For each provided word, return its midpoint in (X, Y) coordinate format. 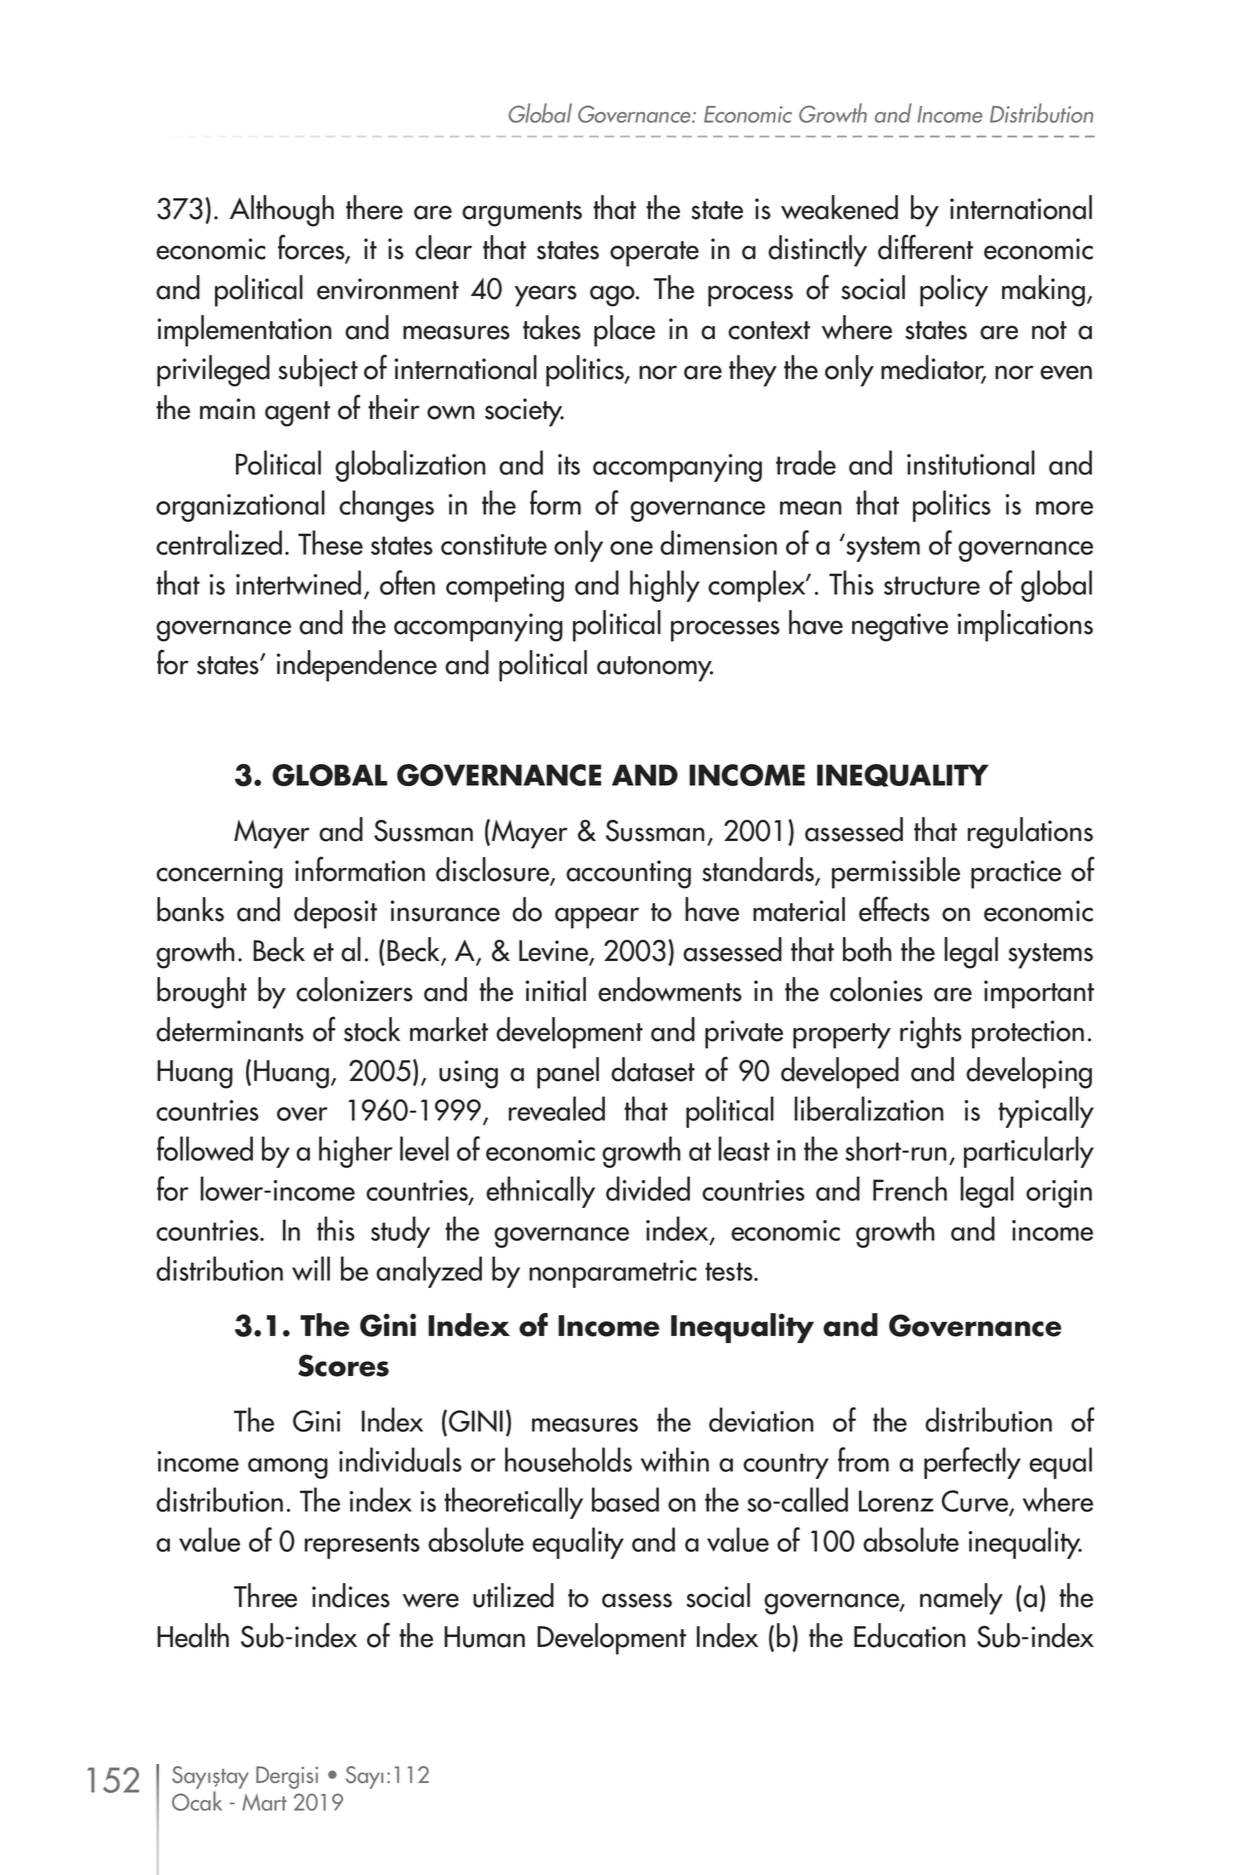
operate (654, 254)
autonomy (655, 669)
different (925, 247)
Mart (264, 1802)
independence (357, 666)
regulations (1030, 833)
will (311, 1268)
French (910, 1188)
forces (312, 248)
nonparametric (613, 1274)
